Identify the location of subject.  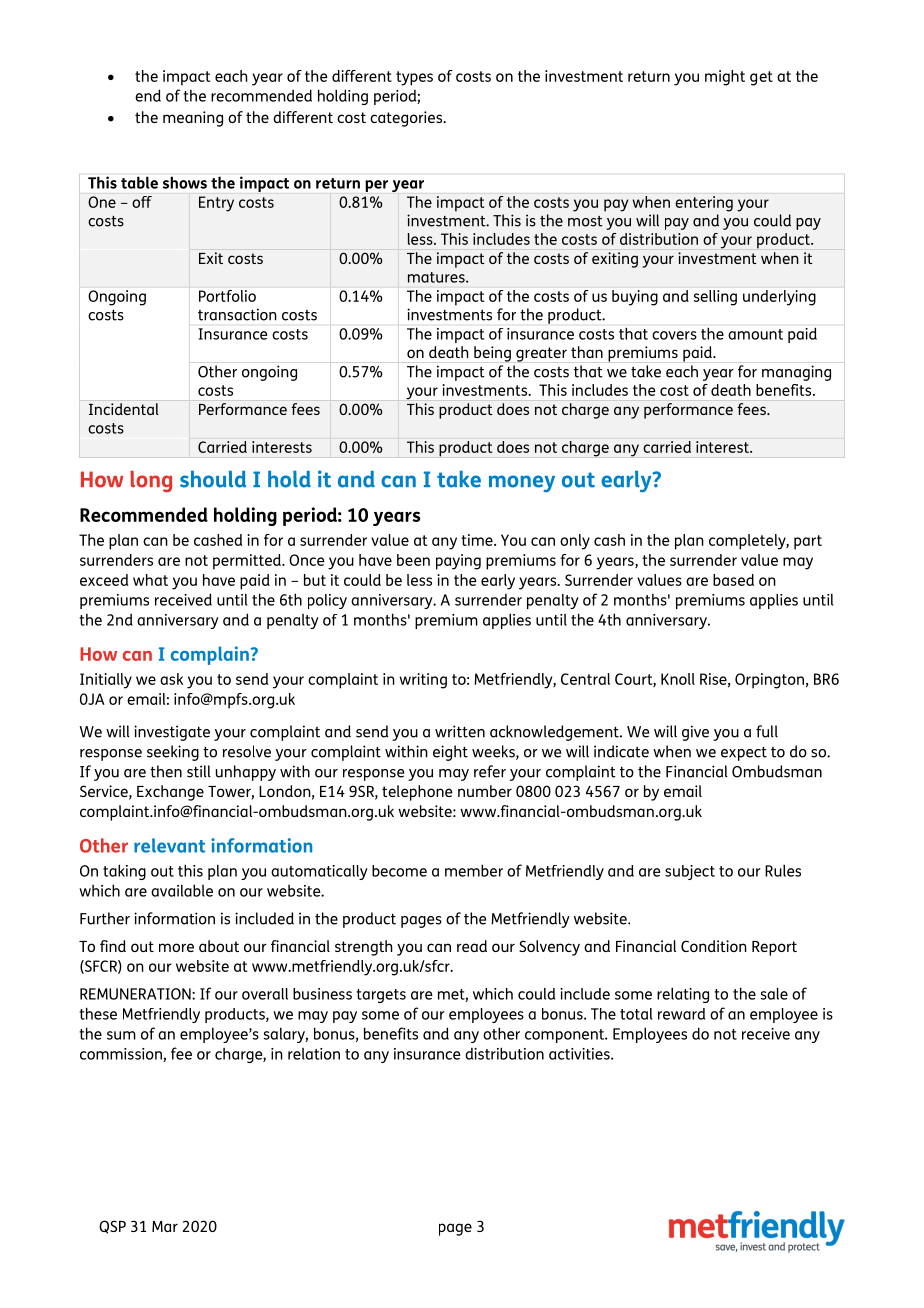
(690, 872).
